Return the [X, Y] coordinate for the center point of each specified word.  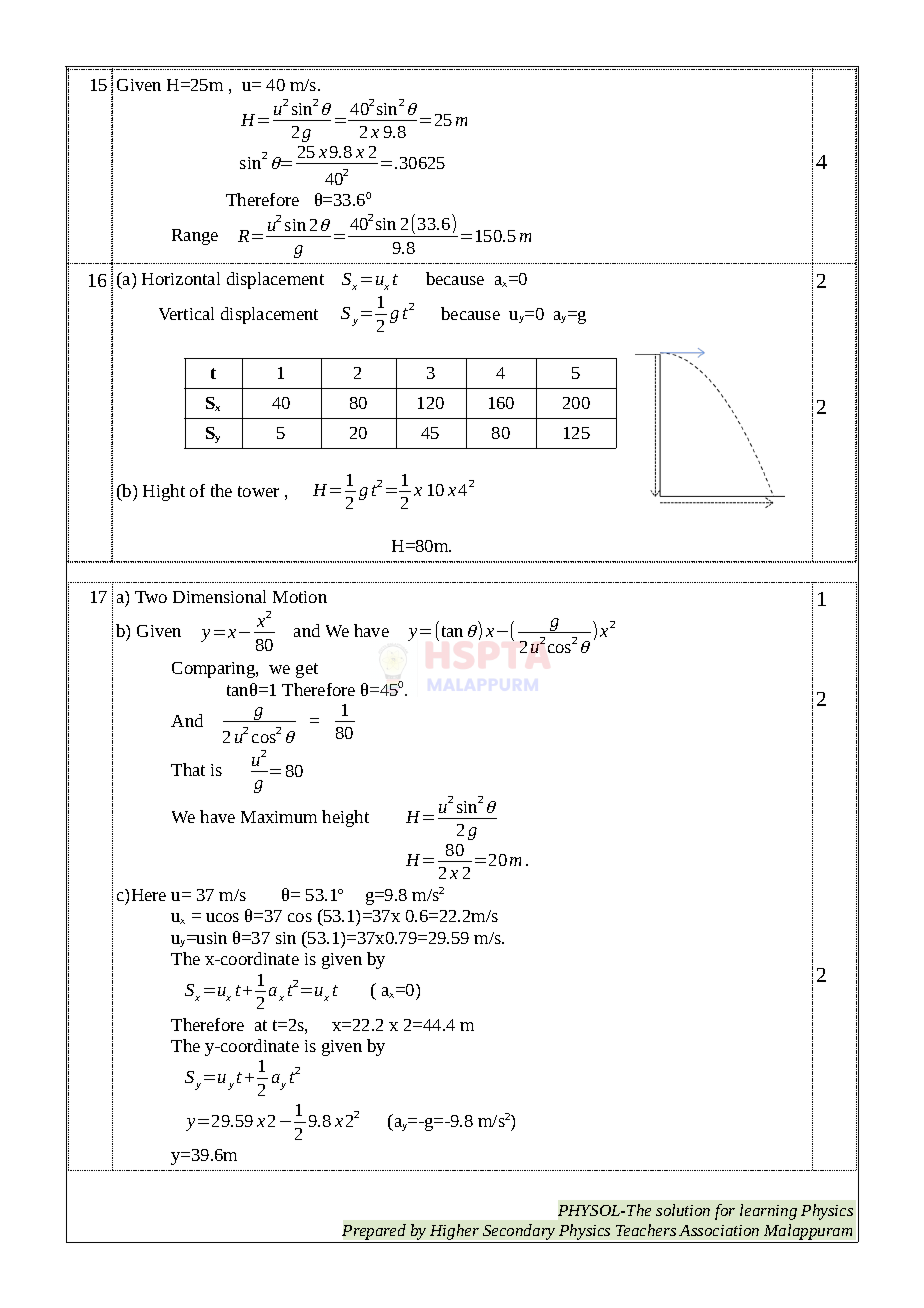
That [188, 769]
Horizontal [181, 278]
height [345, 818]
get [307, 670]
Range [195, 237]
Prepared [374, 1232]
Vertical [186, 313]
